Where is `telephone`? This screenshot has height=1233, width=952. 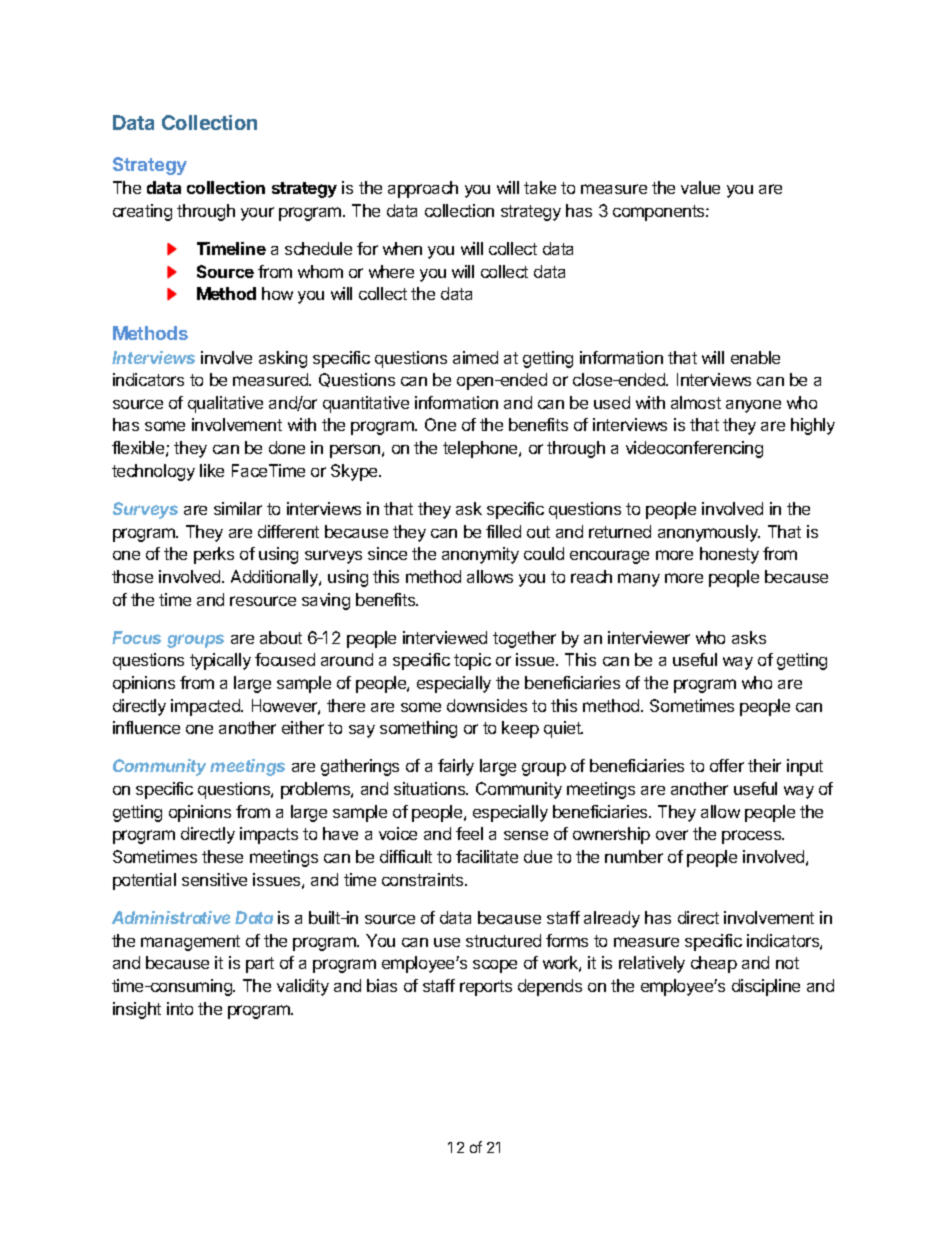 telephone is located at coordinates (481, 449).
